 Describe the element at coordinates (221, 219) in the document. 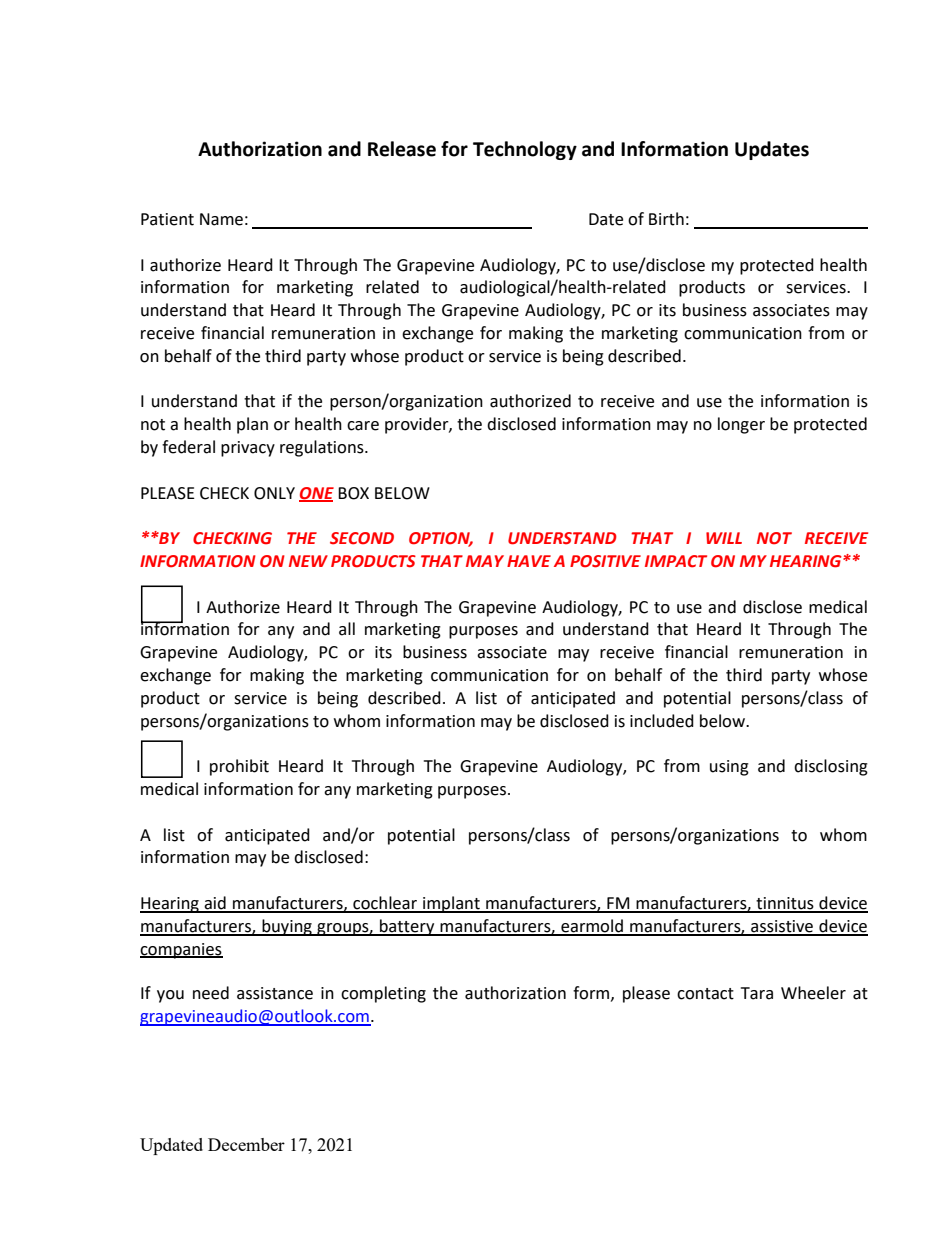

I see `Name` at that location.
